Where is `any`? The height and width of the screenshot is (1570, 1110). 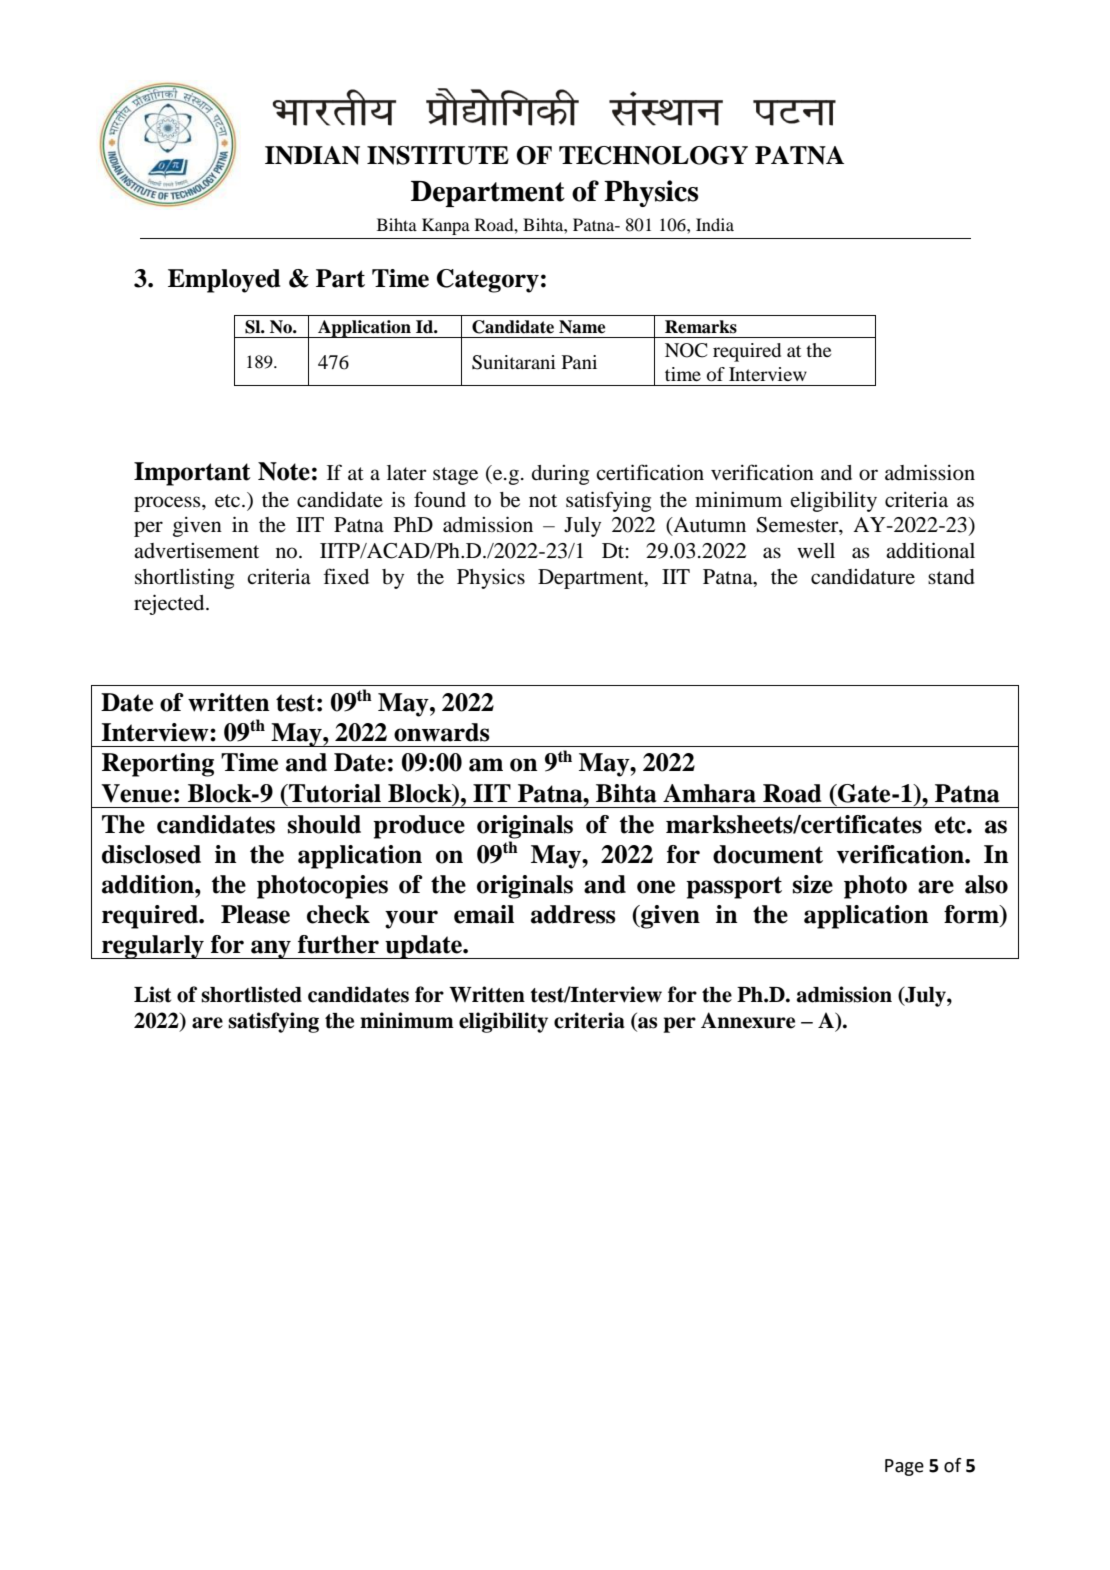
any is located at coordinates (271, 949).
